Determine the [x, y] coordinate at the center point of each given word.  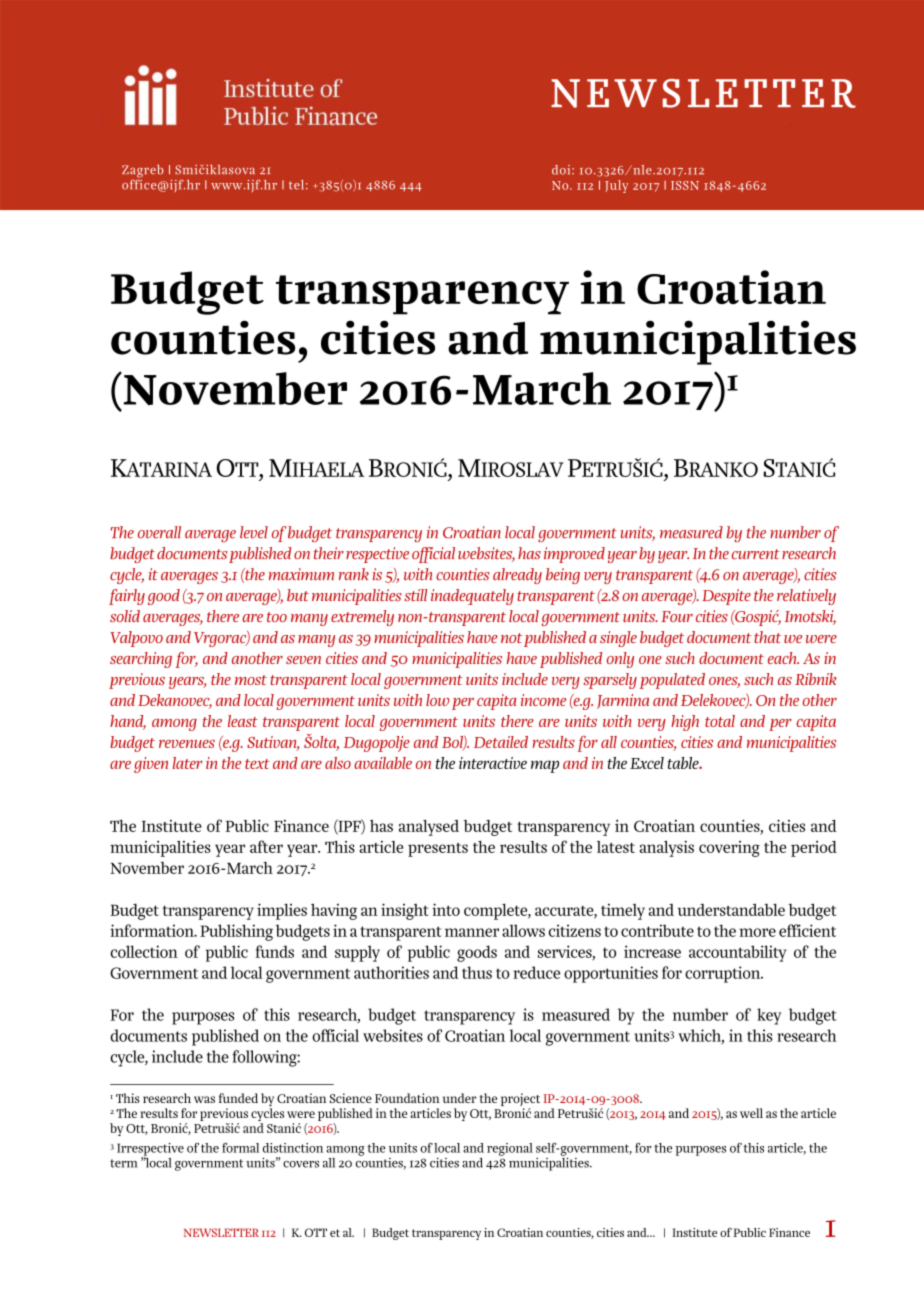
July [616, 186]
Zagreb [142, 172]
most [251, 680]
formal [240, 1147]
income [543, 700]
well [751, 1113]
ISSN [685, 185]
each [783, 658]
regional [510, 1149]
